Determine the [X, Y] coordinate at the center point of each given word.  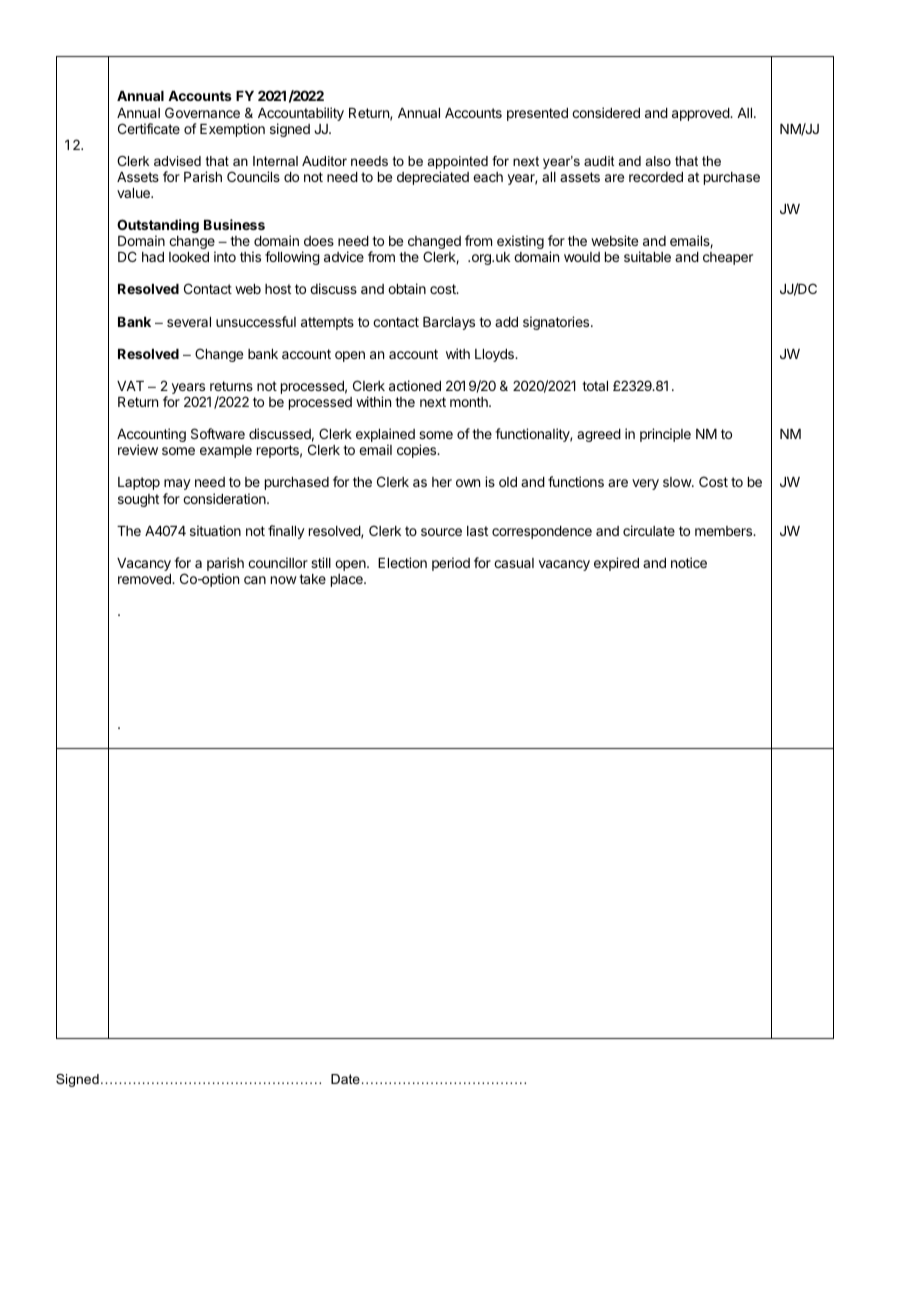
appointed [458, 164]
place [348, 580]
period [451, 564]
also [658, 161]
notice [689, 562]
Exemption [232, 130]
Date [345, 1079]
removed [145, 579]
